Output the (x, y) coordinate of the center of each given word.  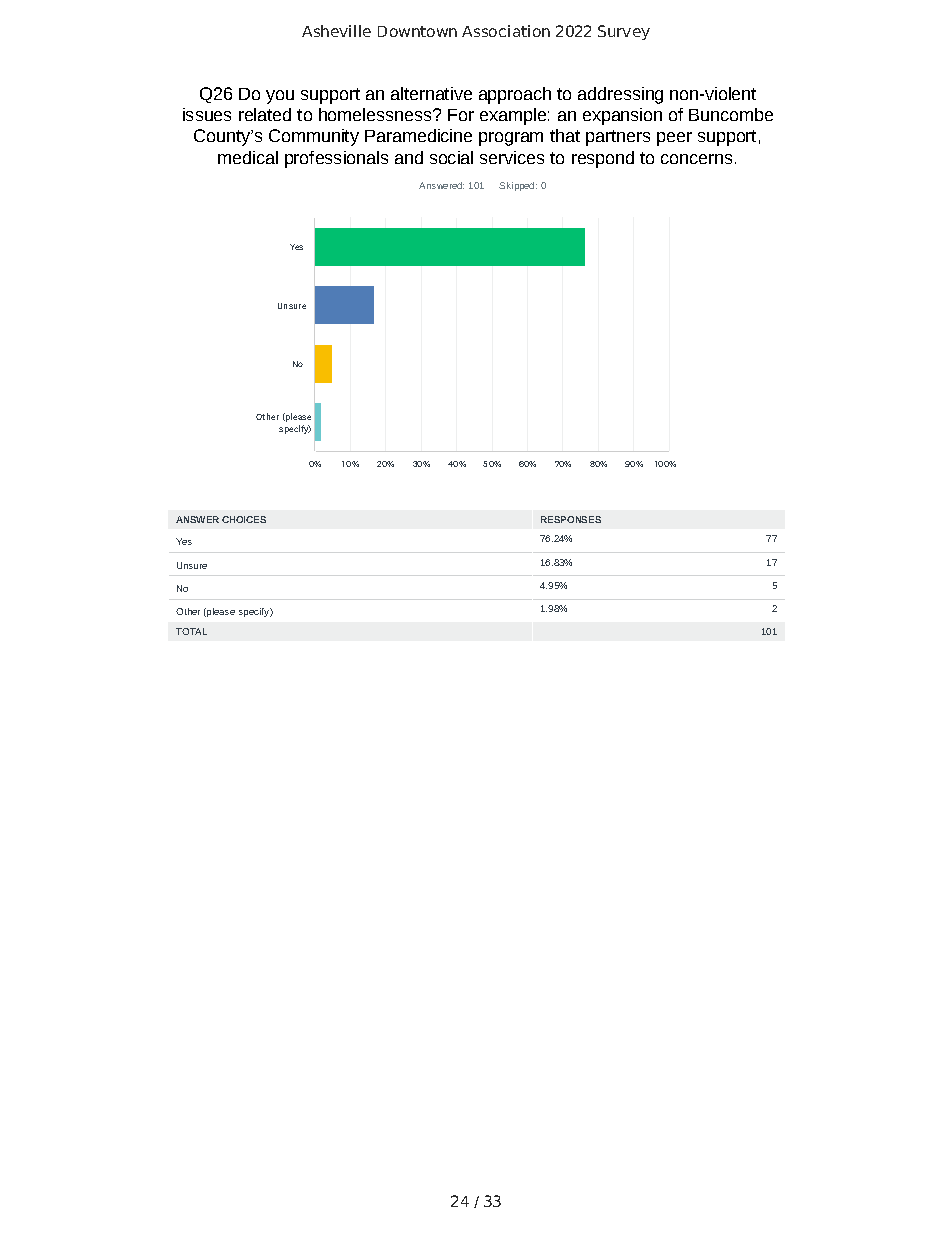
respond (603, 159)
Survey (624, 32)
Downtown (417, 31)
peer (674, 139)
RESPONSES (571, 519)
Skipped (518, 186)
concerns (696, 159)
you (280, 97)
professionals (336, 159)
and (409, 157)
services (512, 157)
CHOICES (244, 519)
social (451, 157)
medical (248, 157)
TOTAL (191, 631)
